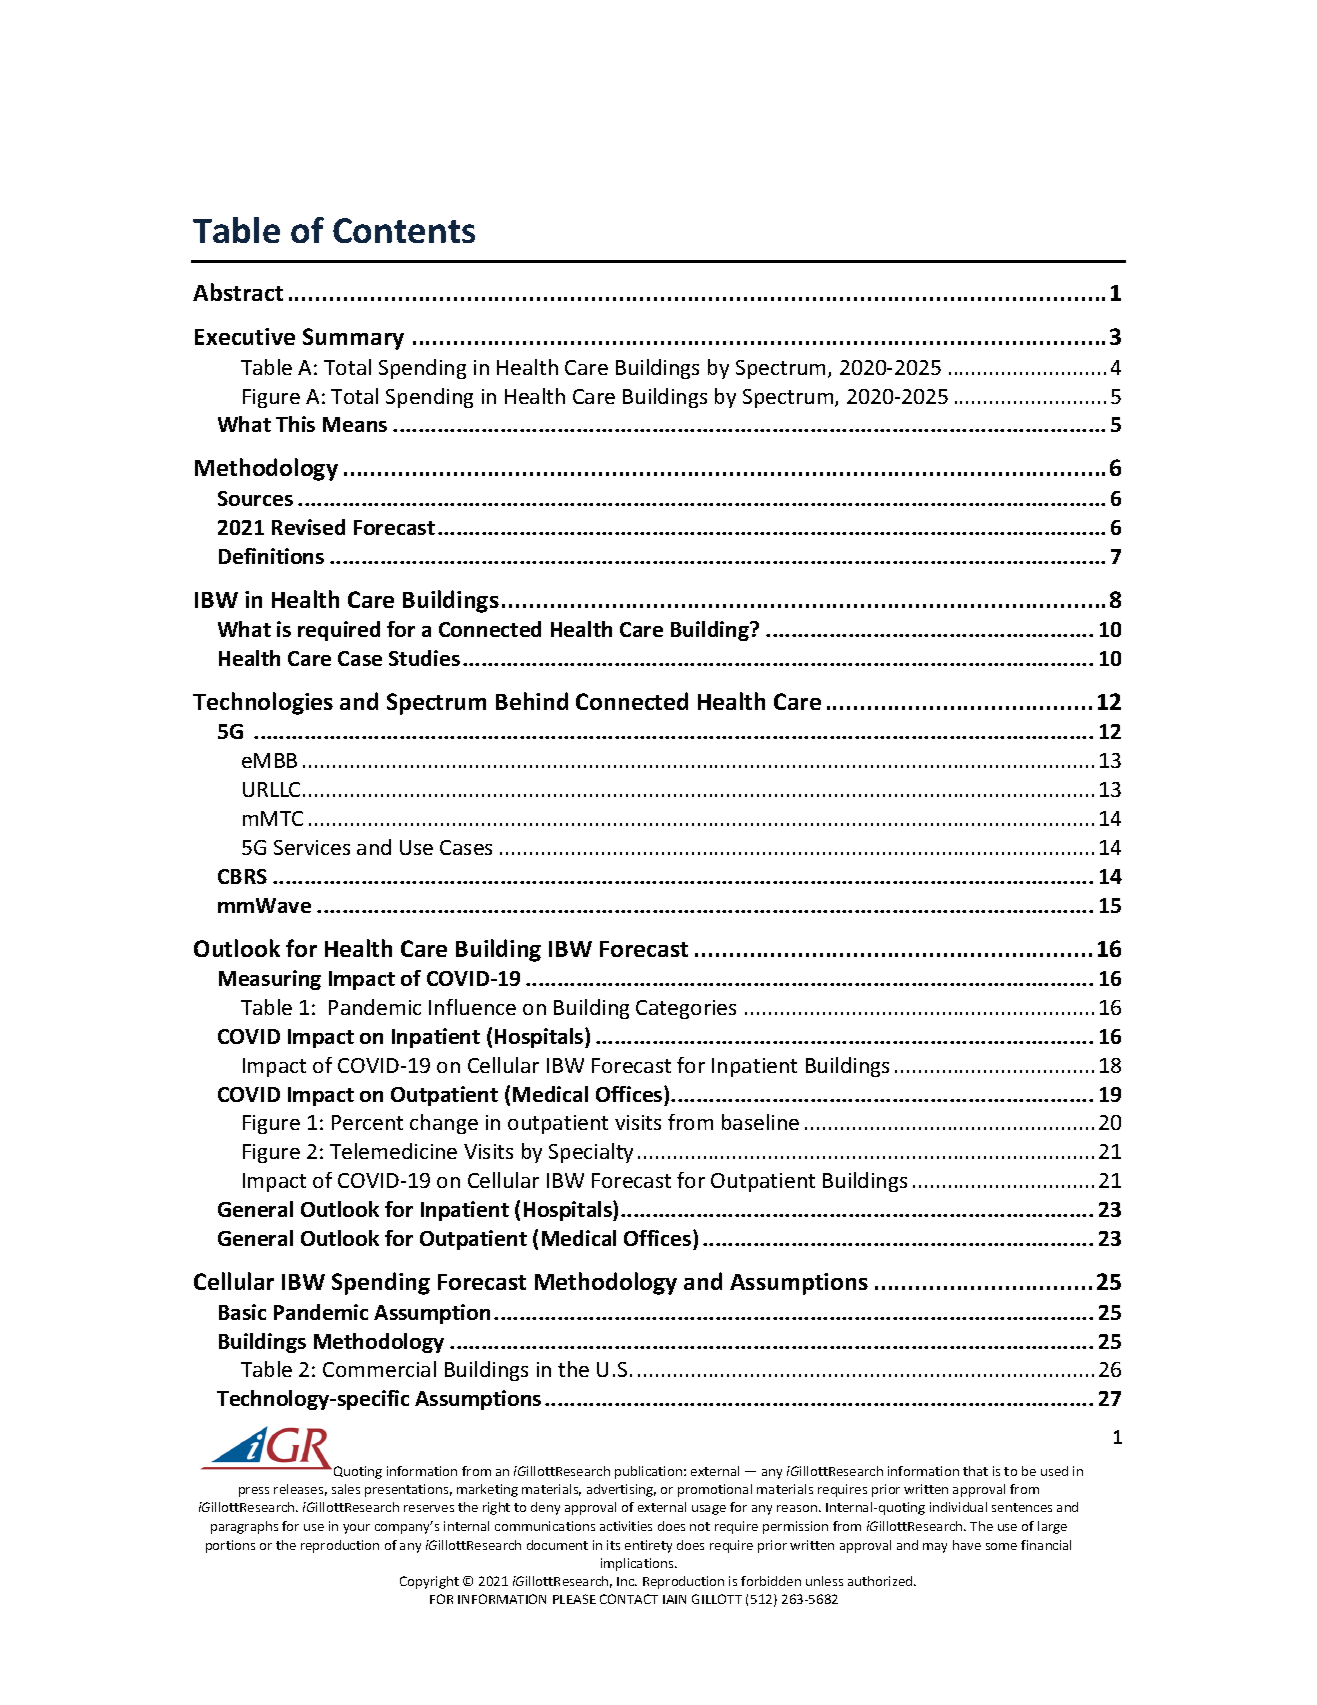 Image resolution: width=1317 pixels, height=1705 pixels. Describe the element at coordinates (686, 1009) in the document. I see `Categories` at that location.
